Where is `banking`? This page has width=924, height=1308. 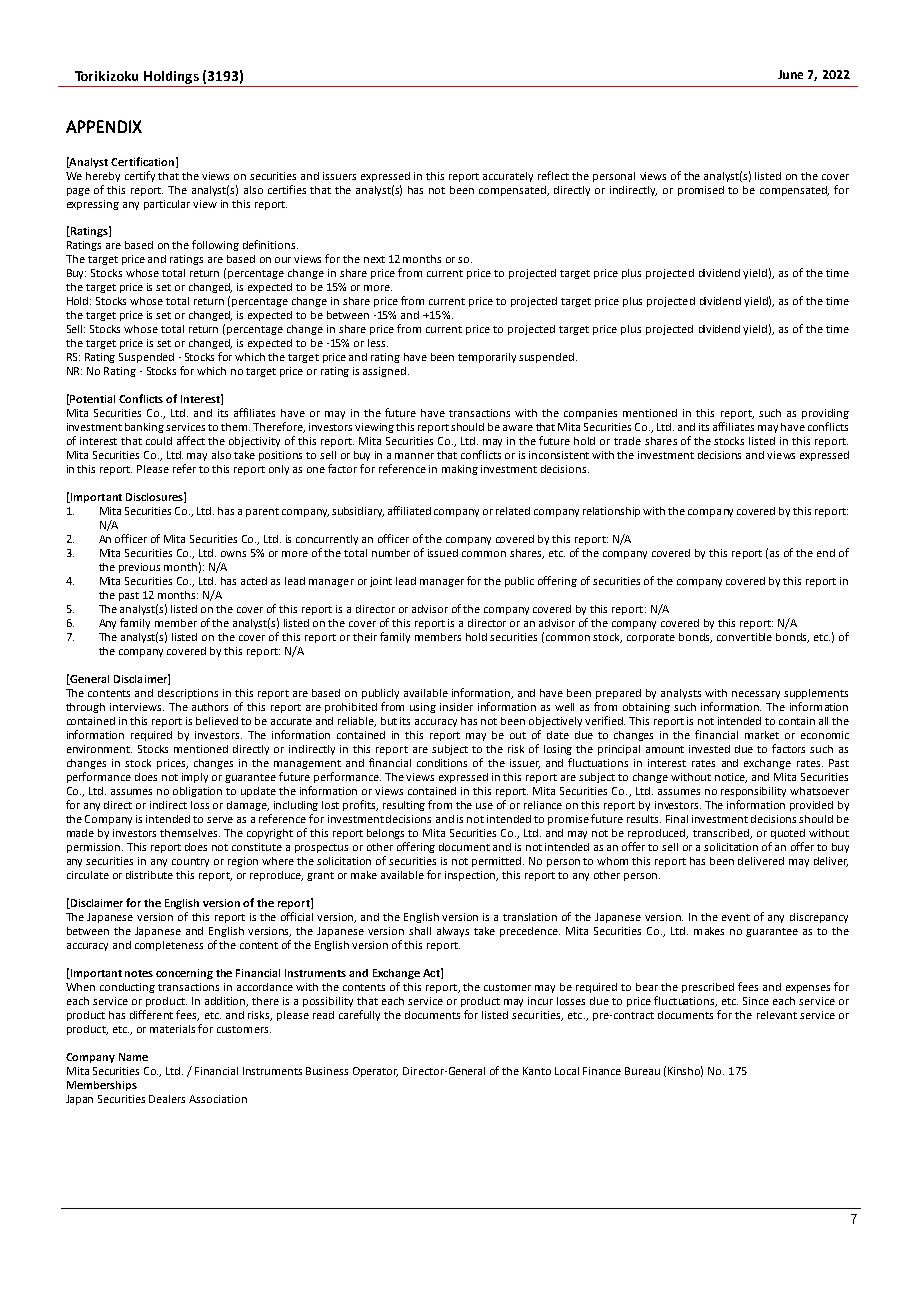
banking is located at coordinates (144, 428).
